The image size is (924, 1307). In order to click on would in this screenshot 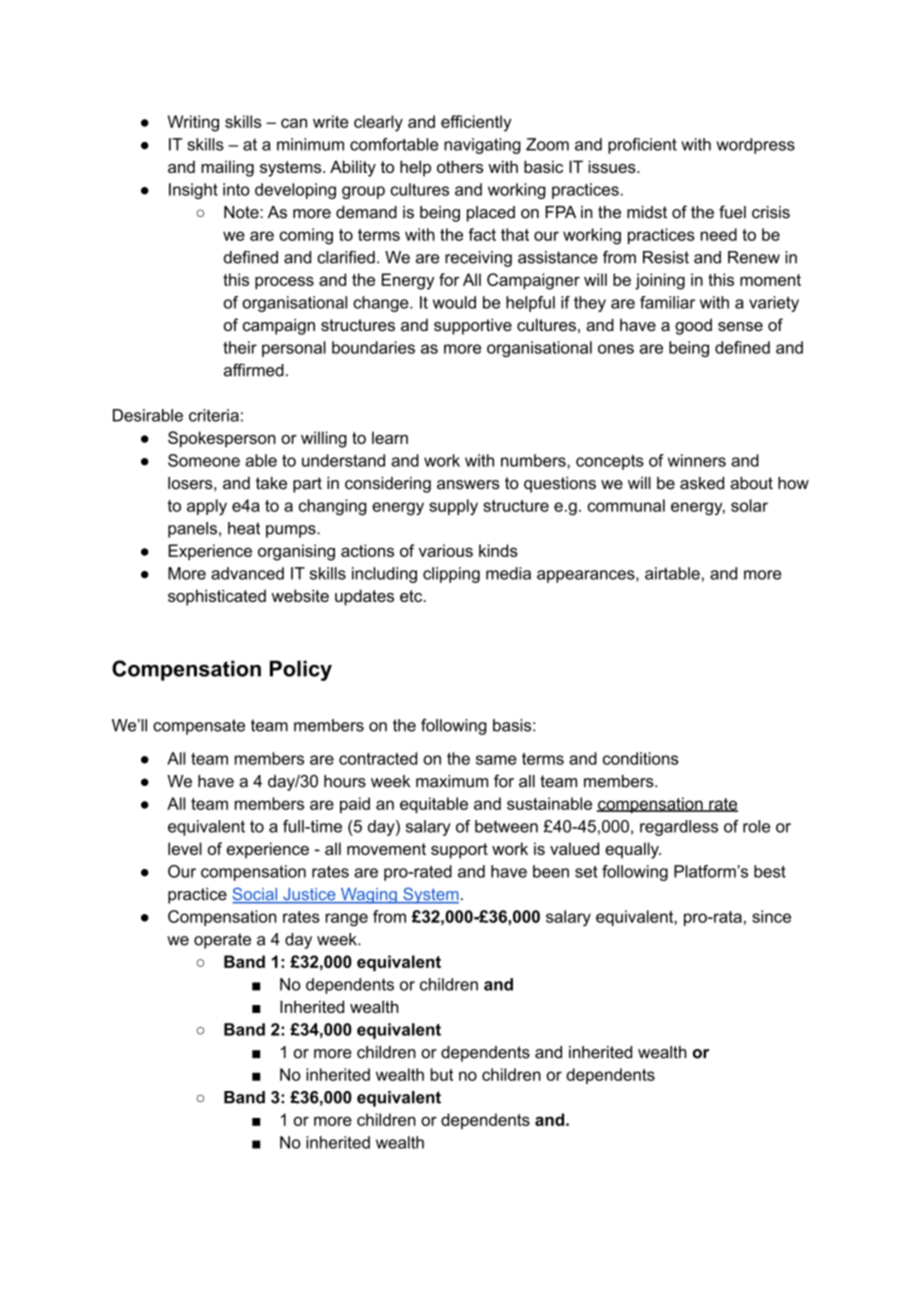, I will do `click(454, 302)`.
